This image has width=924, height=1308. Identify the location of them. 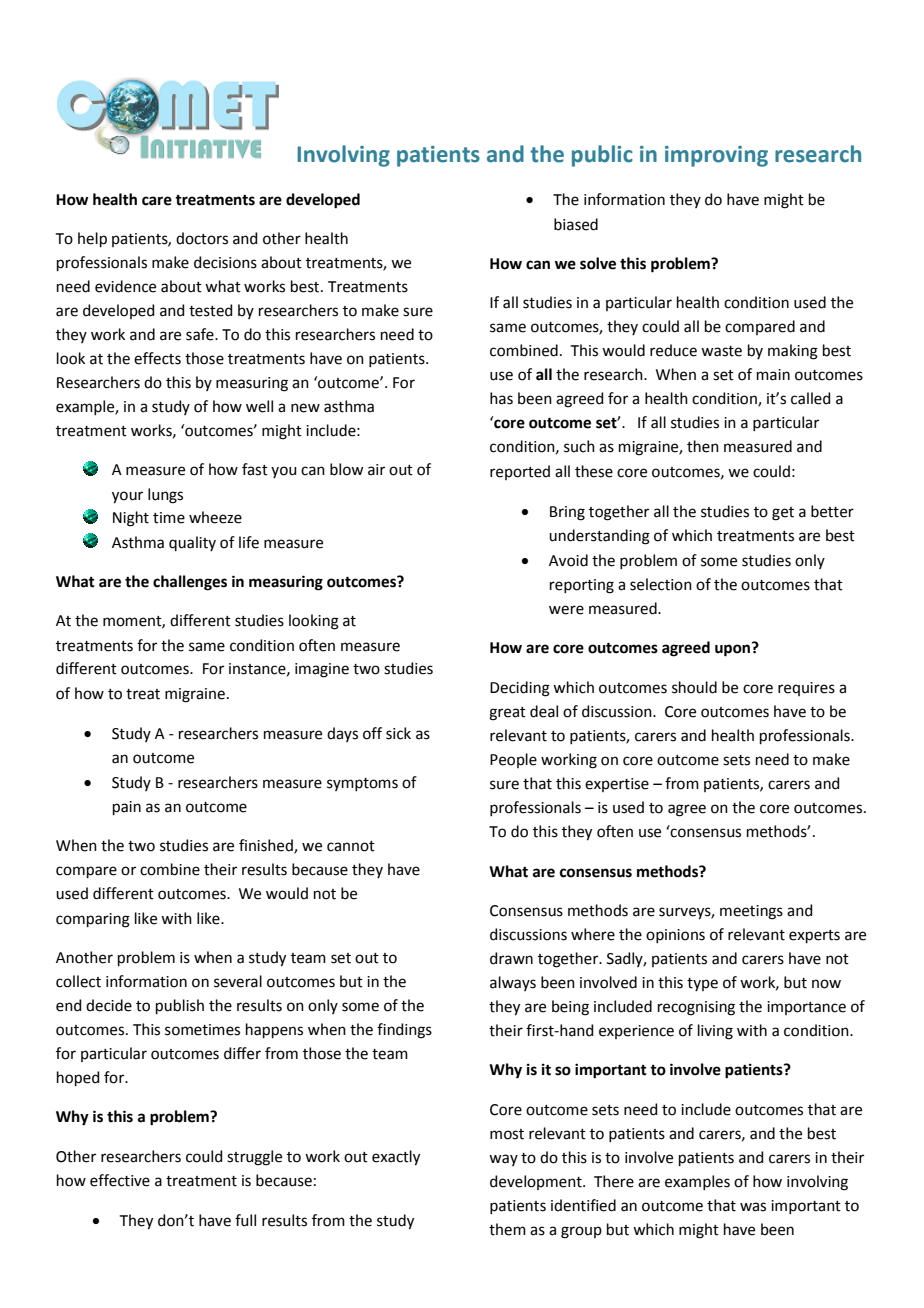
(507, 1229).
